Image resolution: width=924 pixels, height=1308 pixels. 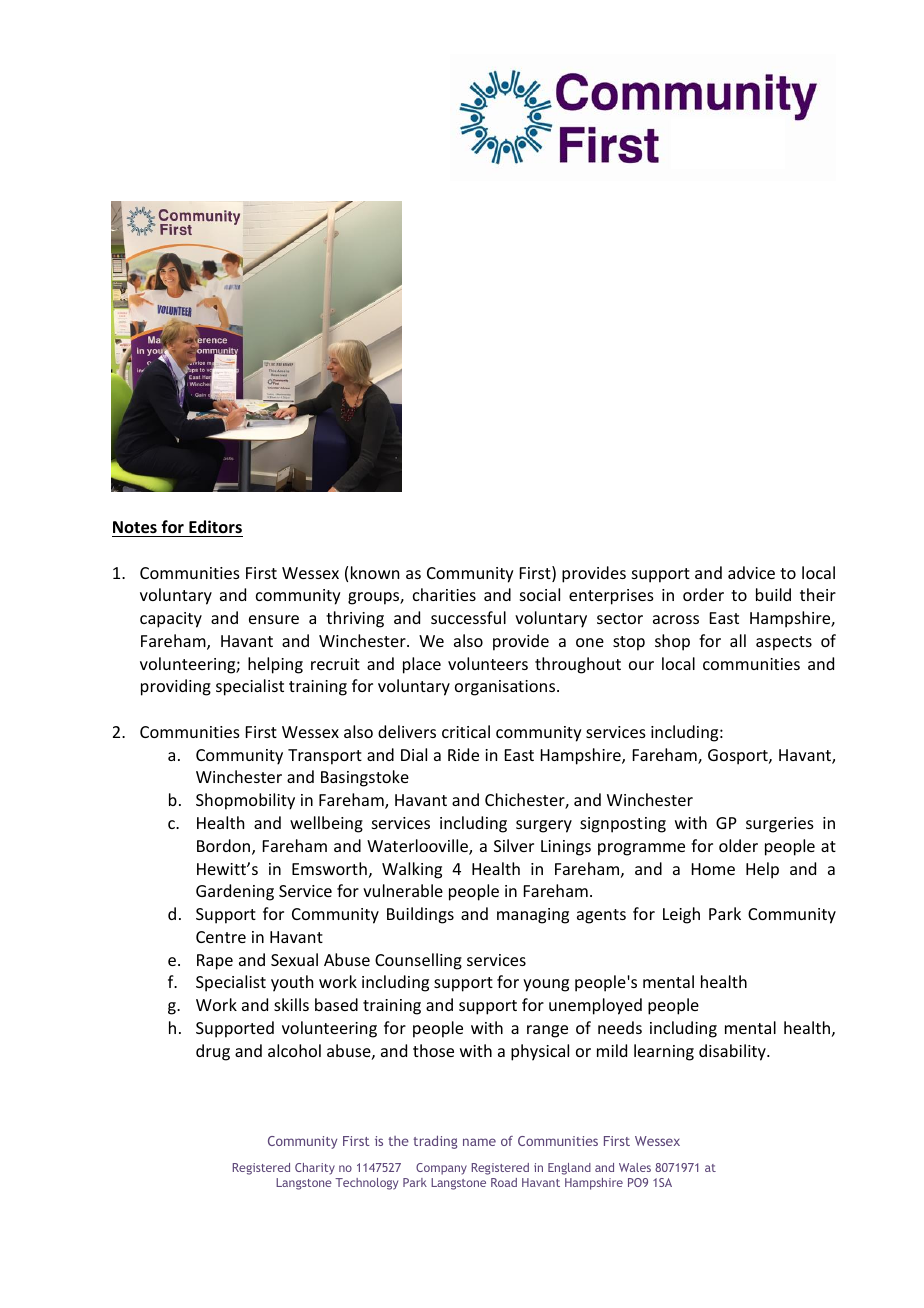 I want to click on Company, so click(x=441, y=1169).
